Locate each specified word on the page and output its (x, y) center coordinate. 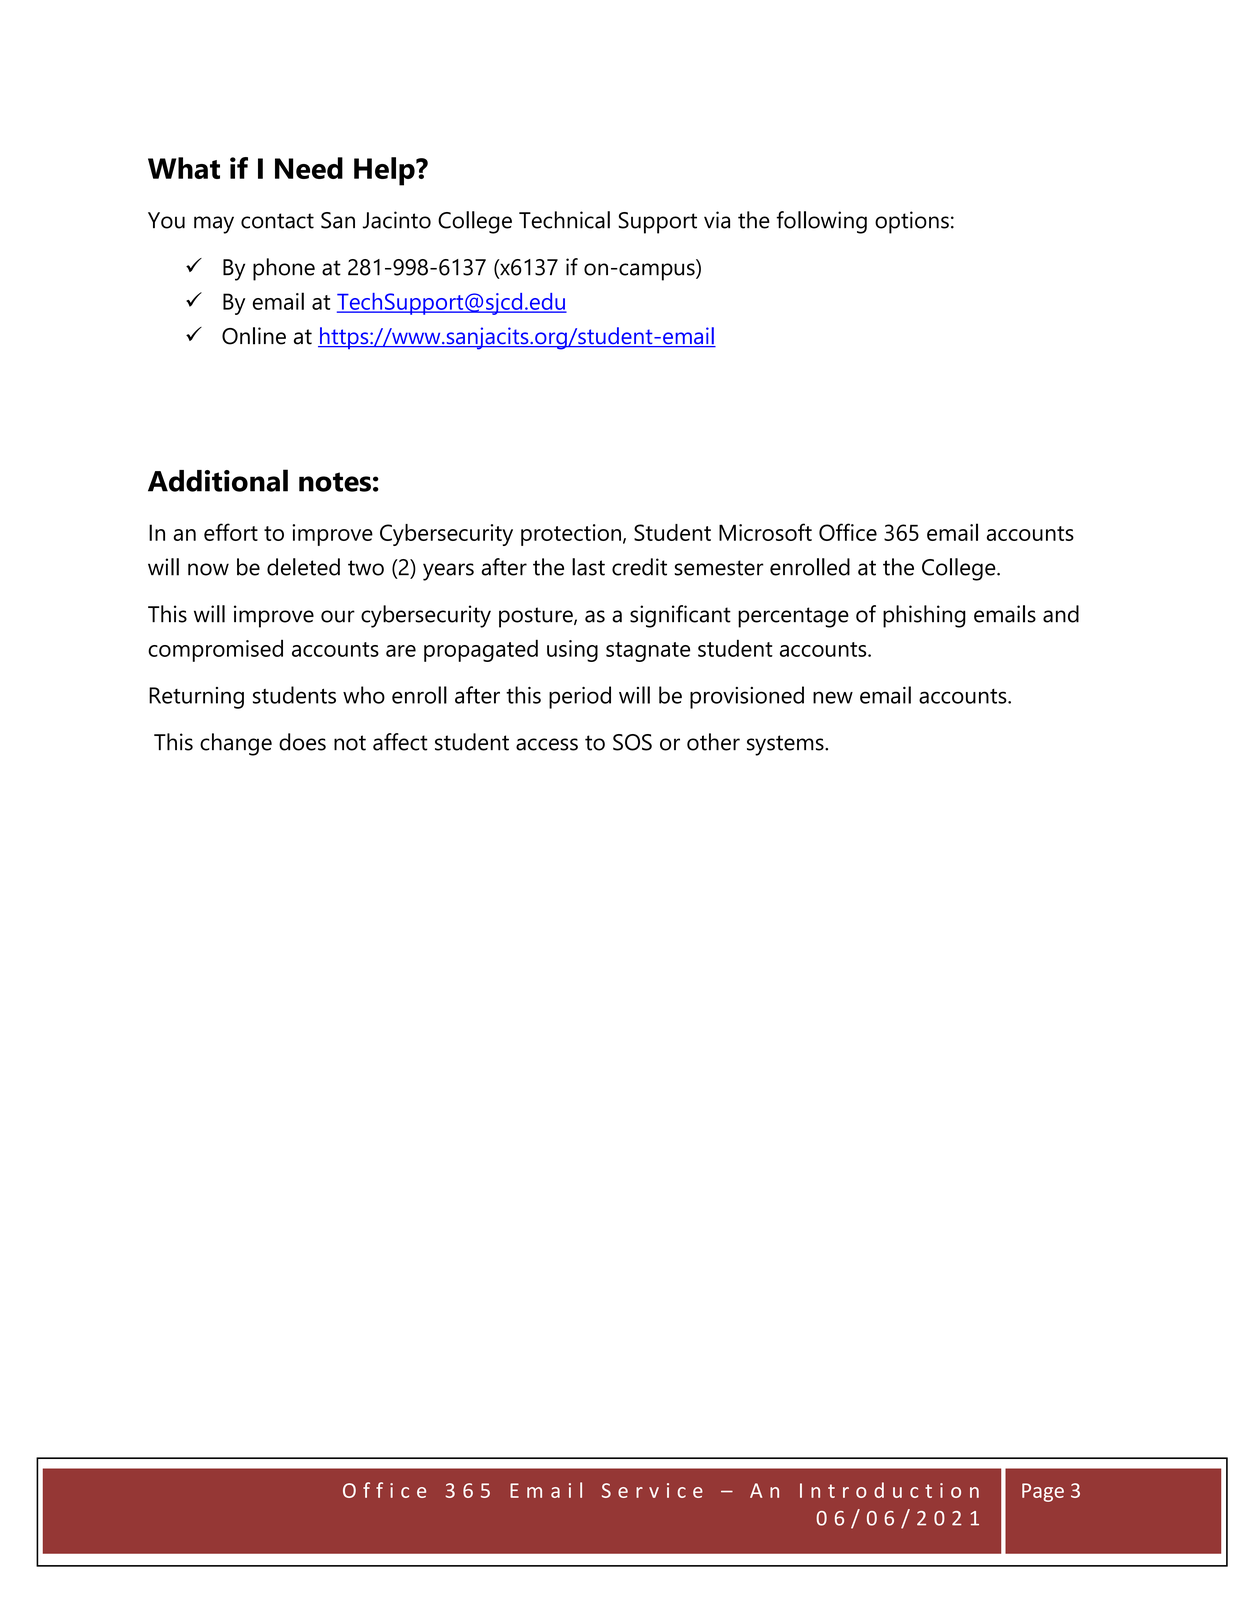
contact (277, 221)
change (236, 744)
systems (786, 745)
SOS (632, 742)
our (338, 616)
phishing (924, 616)
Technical (564, 220)
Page (1043, 1492)
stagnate (648, 652)
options (912, 222)
